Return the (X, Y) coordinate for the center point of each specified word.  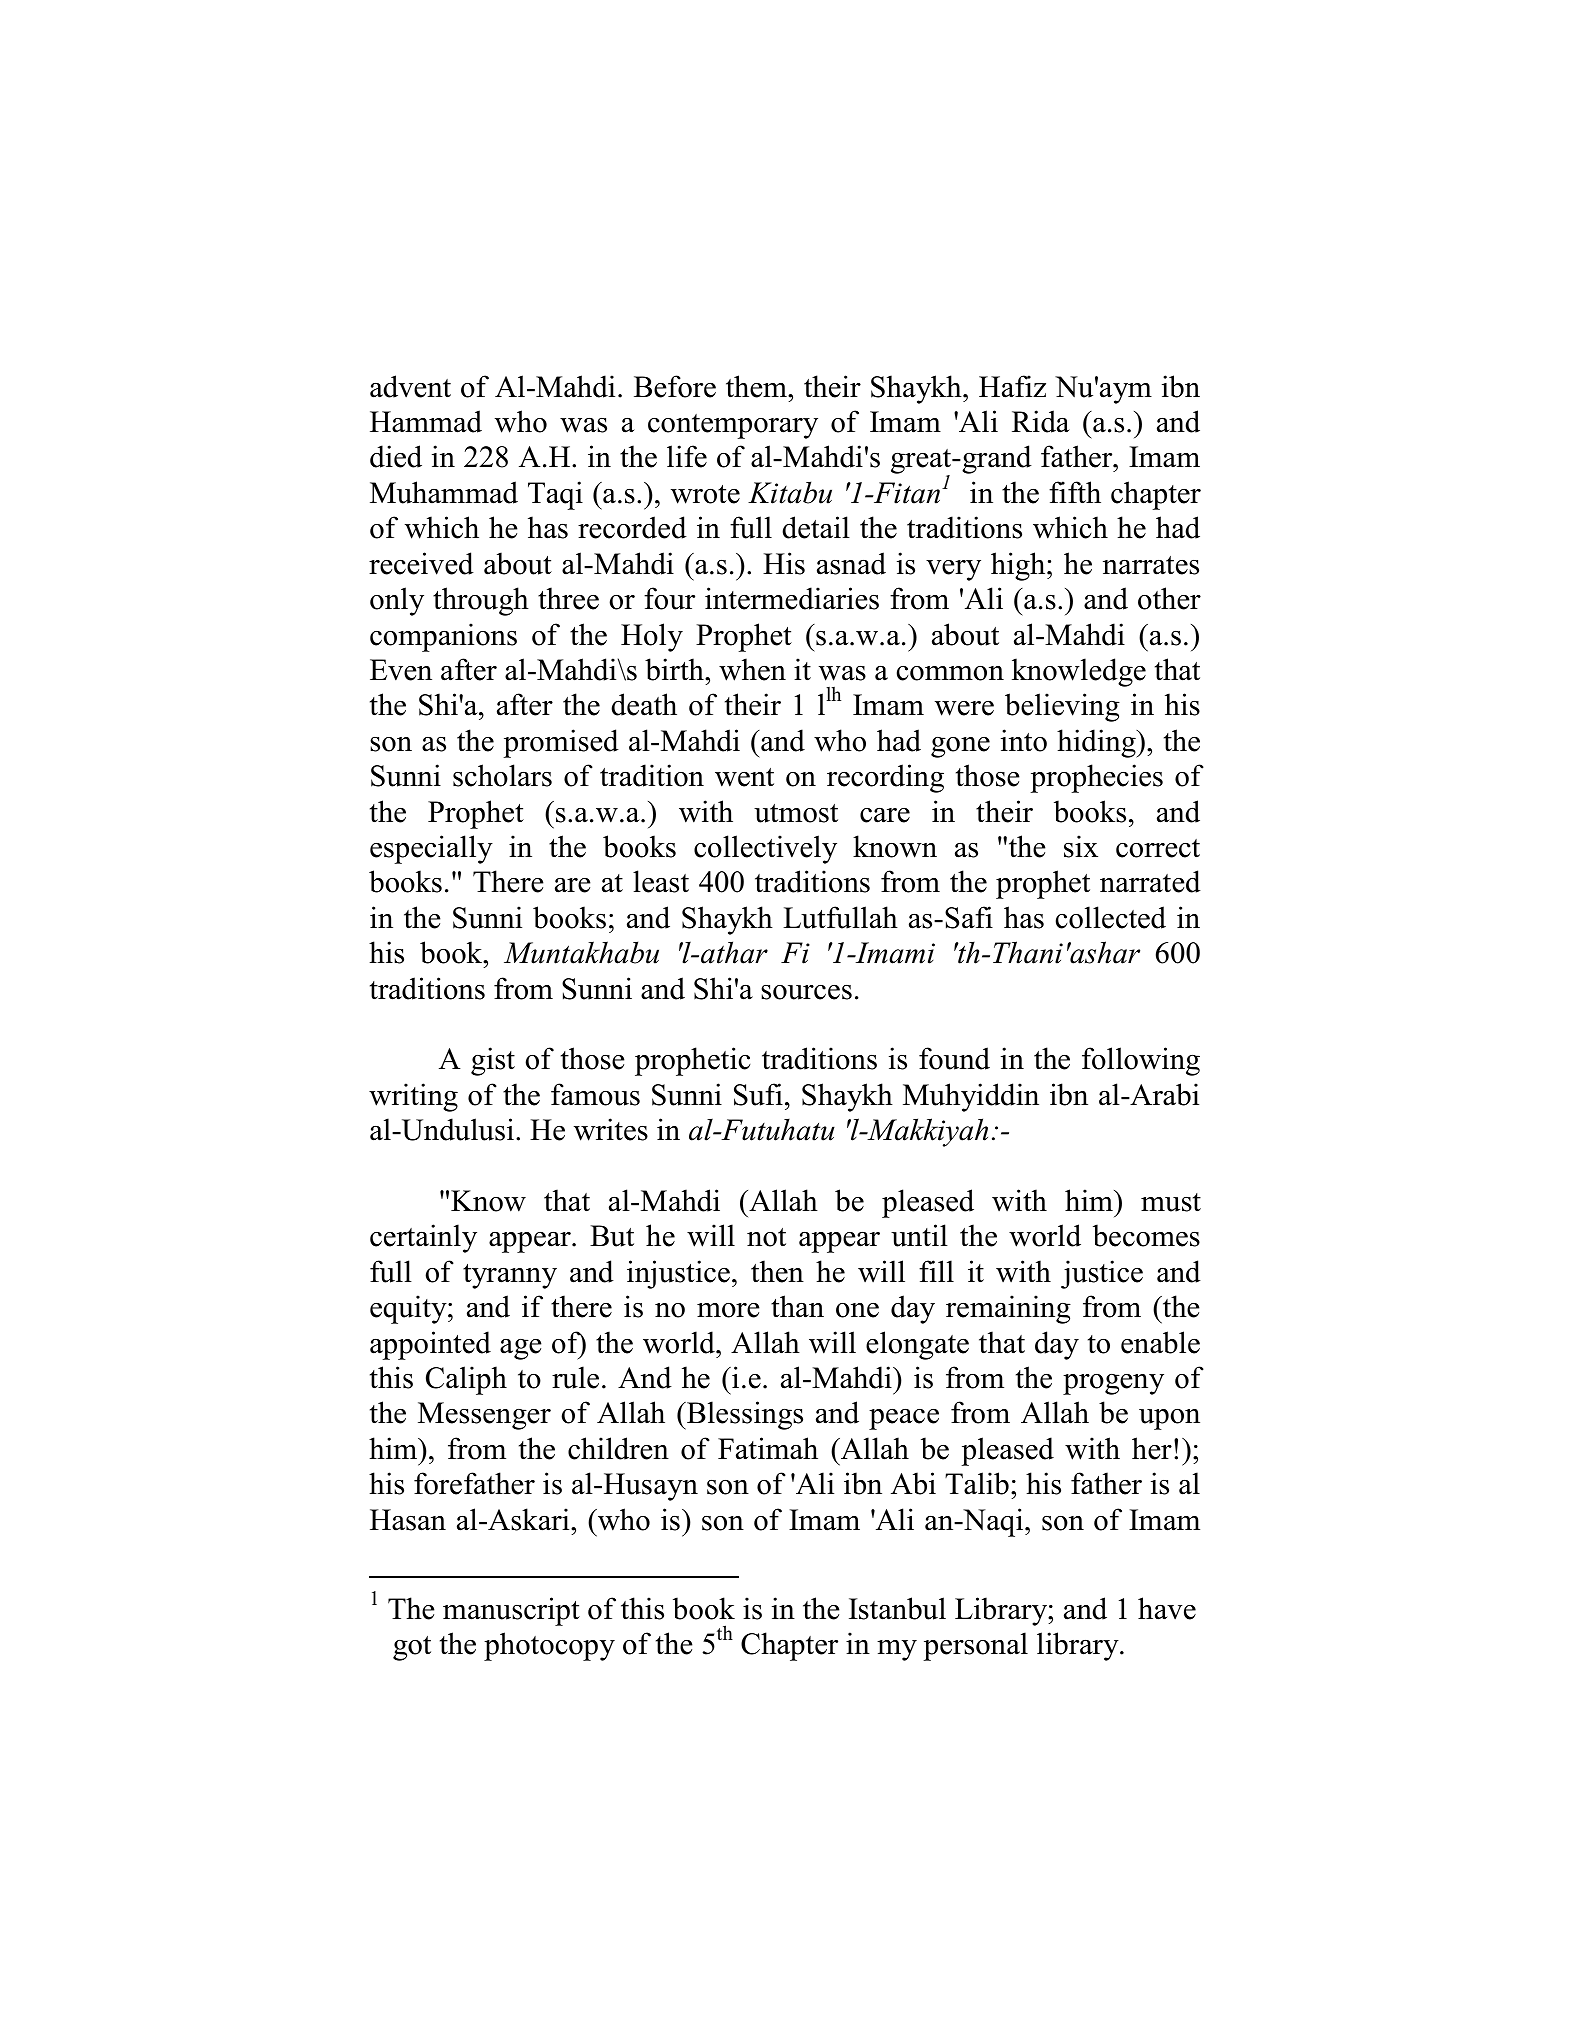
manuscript (511, 1611)
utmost (796, 813)
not (766, 1237)
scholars (502, 775)
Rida (1041, 421)
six (1081, 846)
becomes (1146, 1235)
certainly (423, 1238)
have (1167, 1608)
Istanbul (897, 1608)
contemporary (733, 426)
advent (410, 386)
